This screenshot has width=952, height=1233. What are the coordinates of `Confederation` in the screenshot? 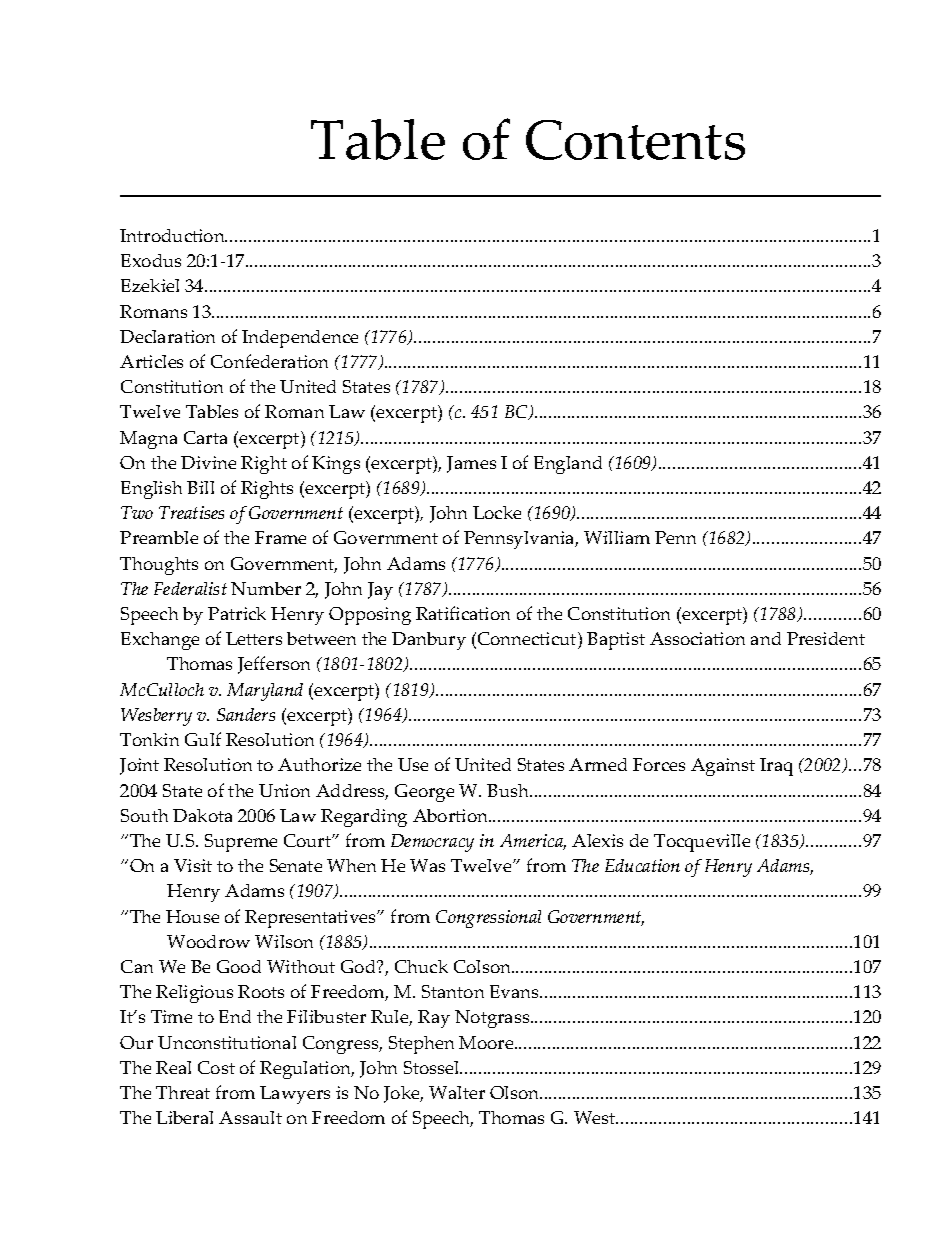 It's located at (269, 361).
